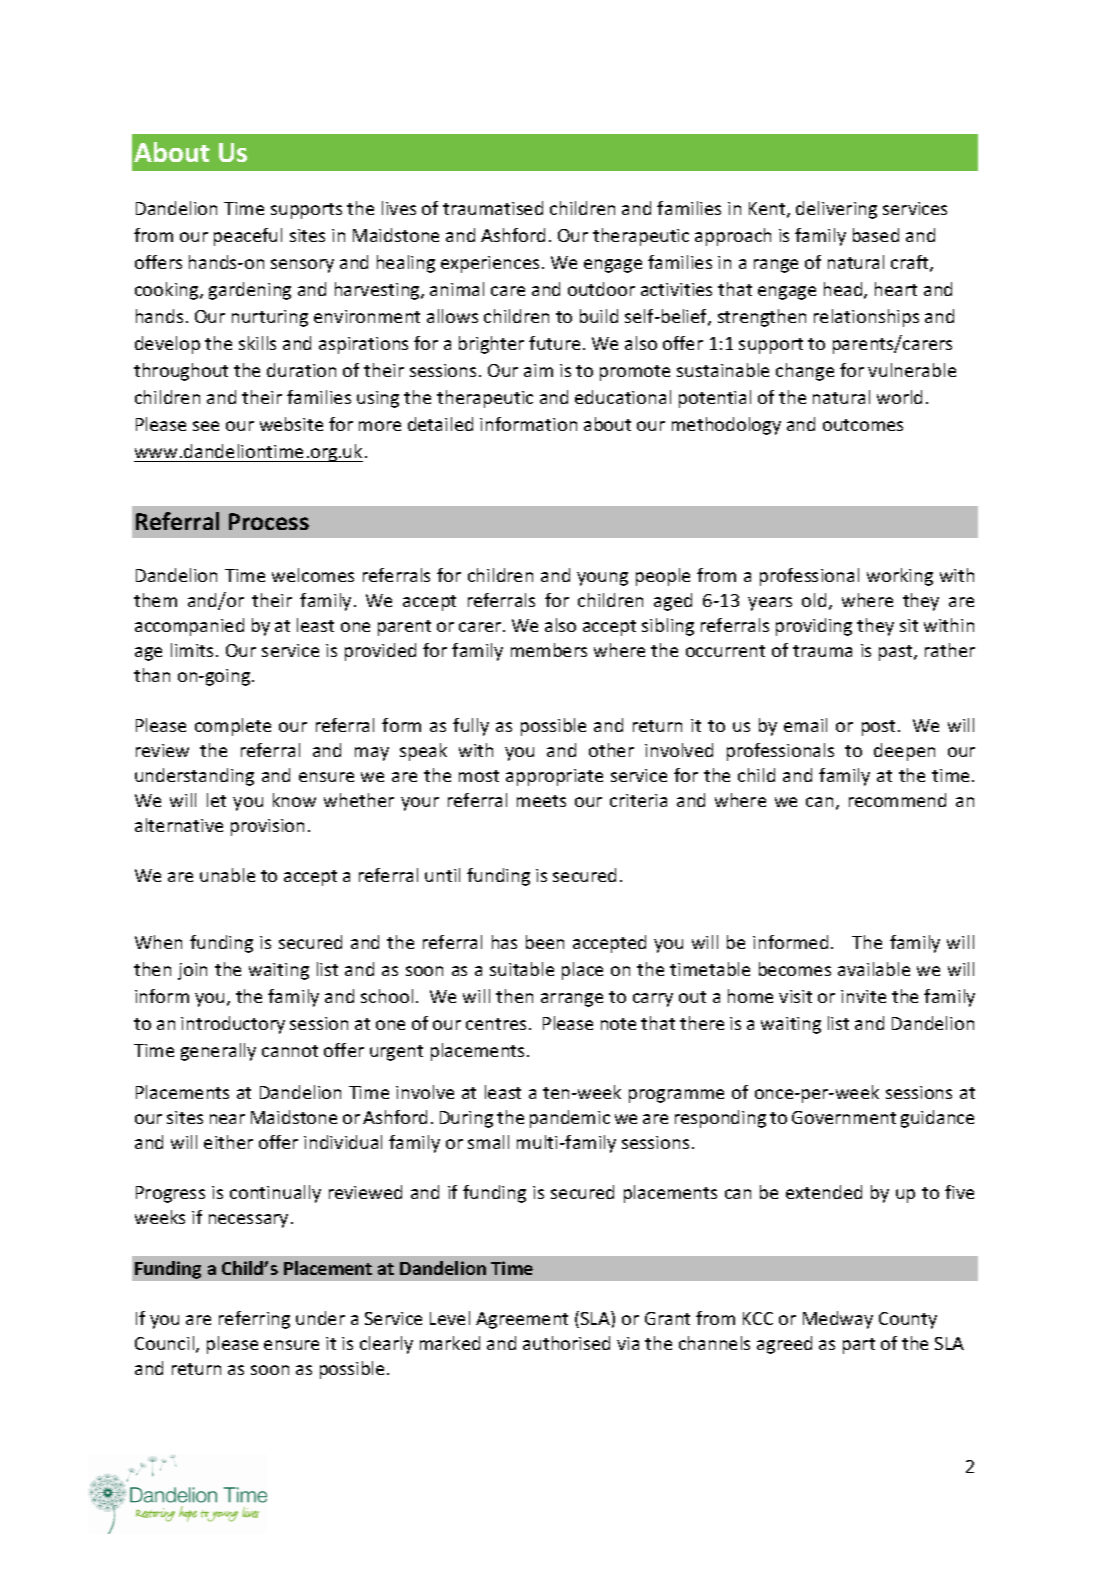  I want to click on peaceful, so click(248, 237).
